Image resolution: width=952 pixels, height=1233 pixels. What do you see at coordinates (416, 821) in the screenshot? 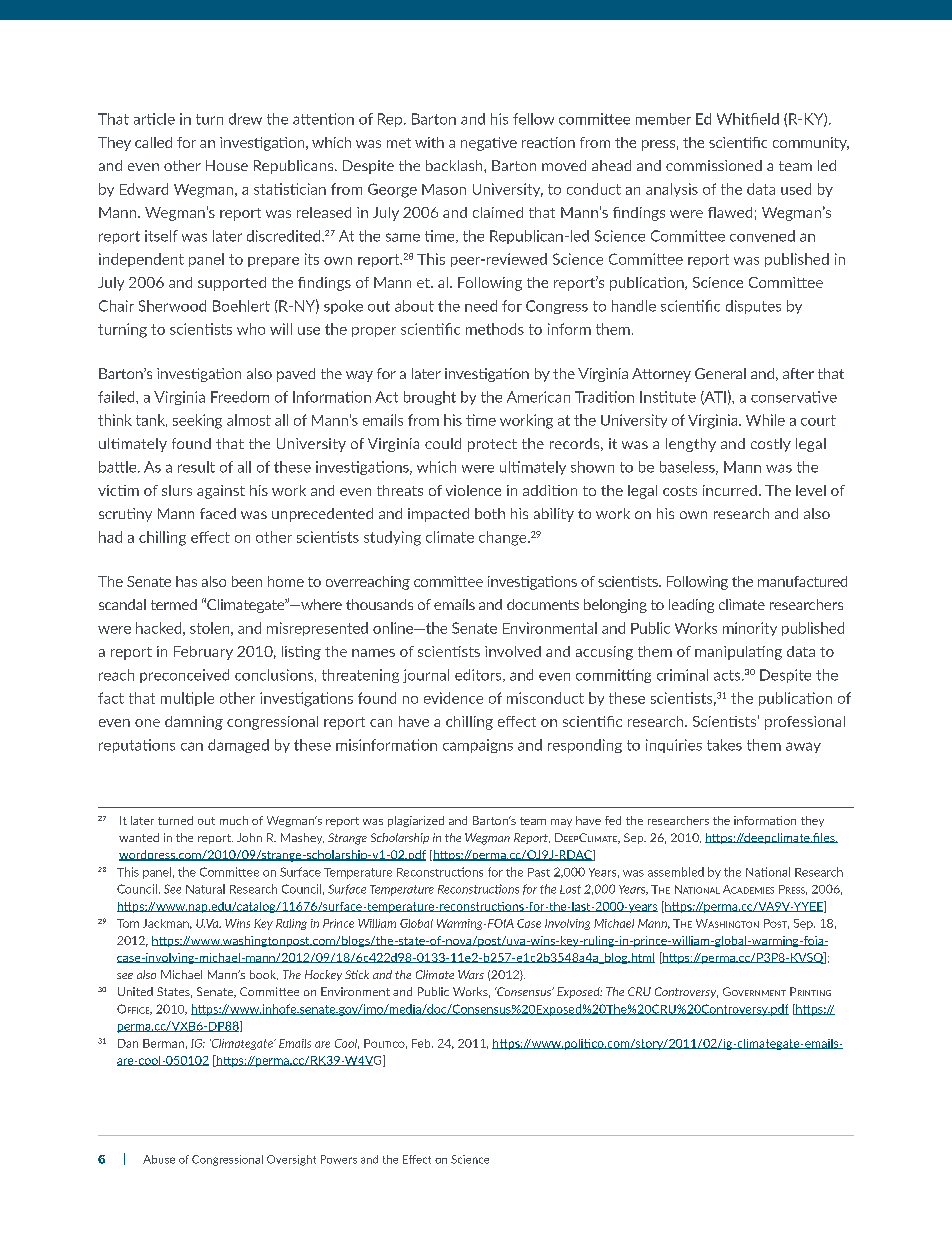
I see `plagiarized` at bounding box center [416, 821].
